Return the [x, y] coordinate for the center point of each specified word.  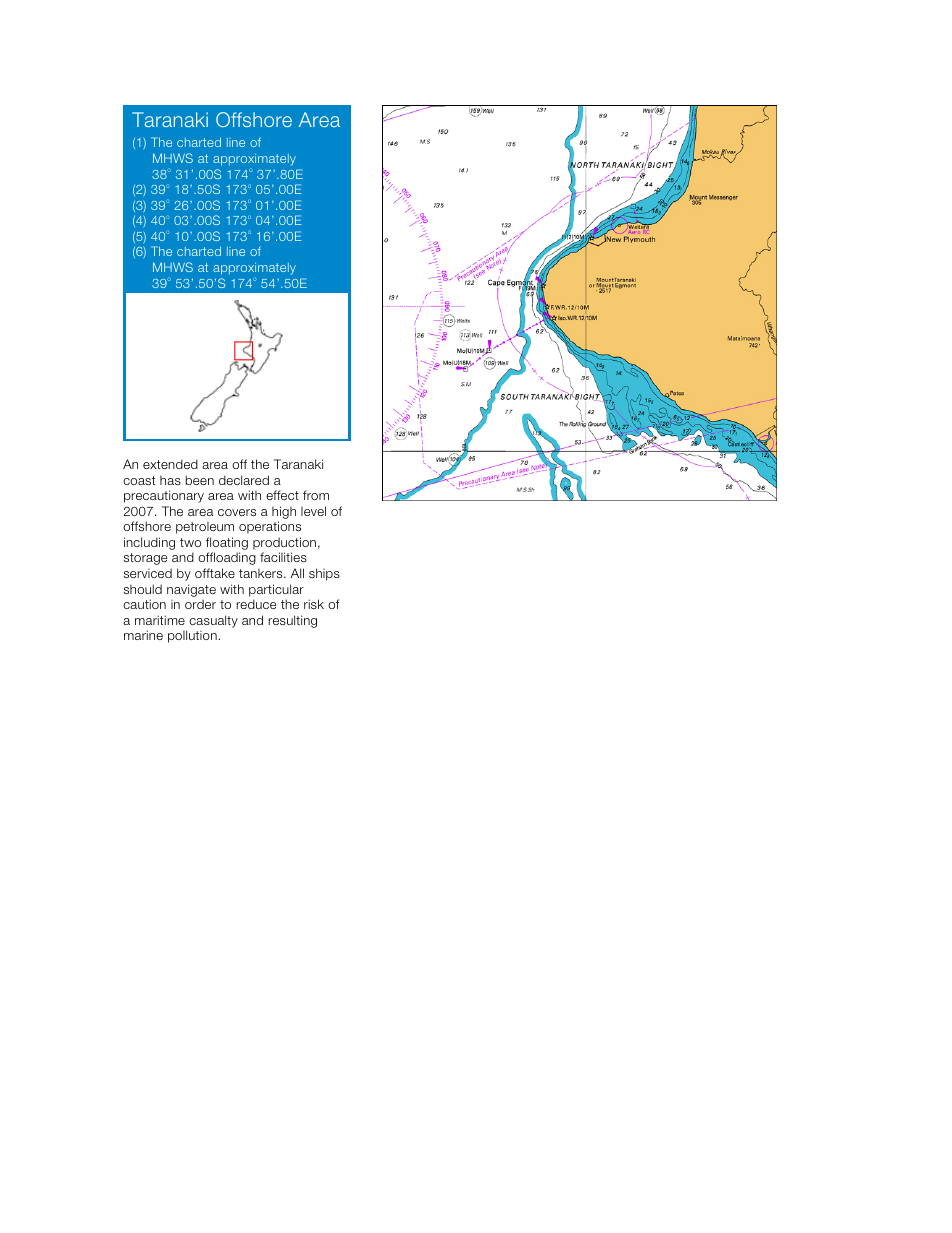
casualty [213, 621]
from [316, 495]
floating [227, 545]
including [149, 543]
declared [244, 480]
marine [143, 635]
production [284, 543]
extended [170, 464]
